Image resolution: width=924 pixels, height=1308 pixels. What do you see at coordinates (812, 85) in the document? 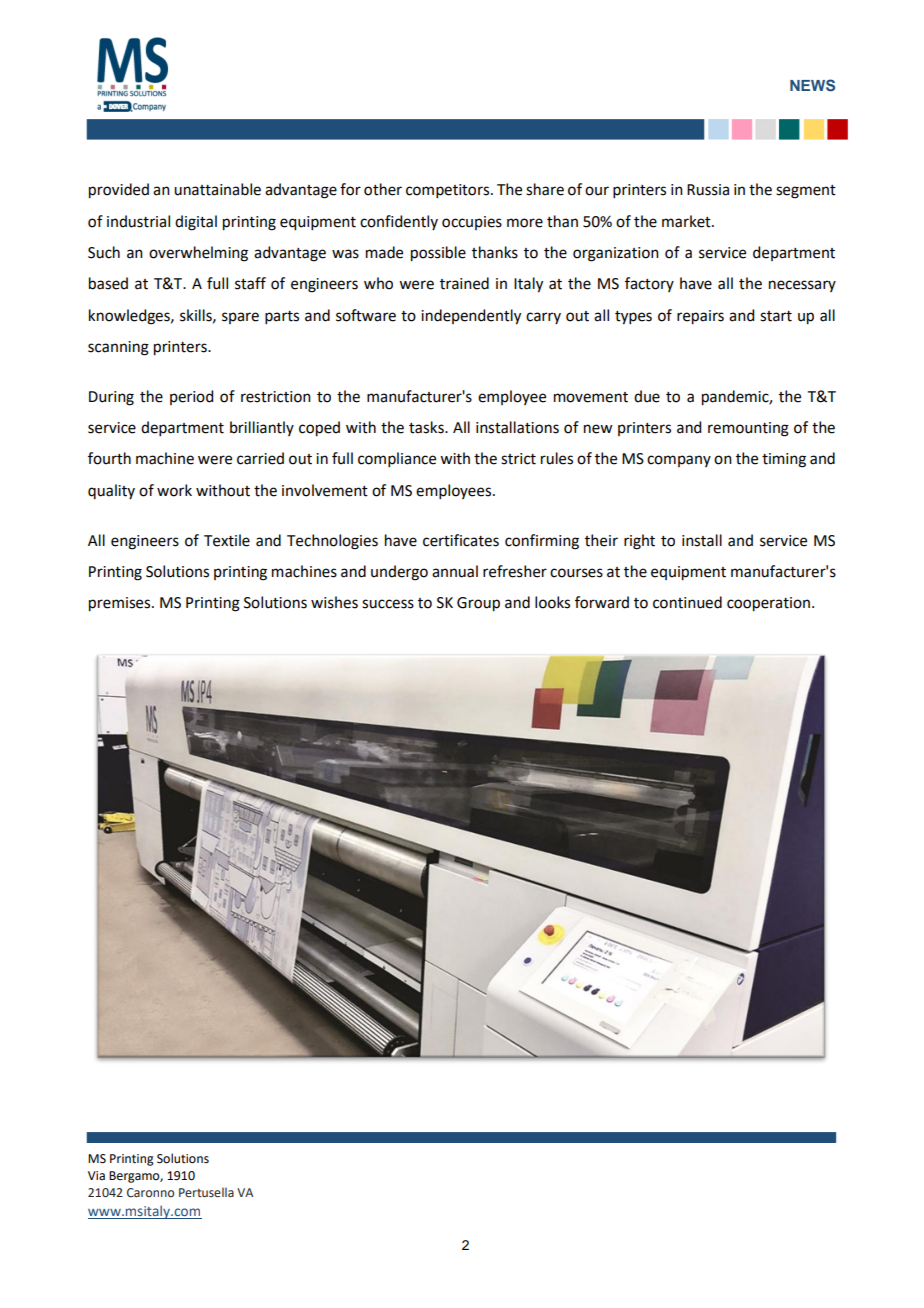
I see `NEWS` at bounding box center [812, 85].
